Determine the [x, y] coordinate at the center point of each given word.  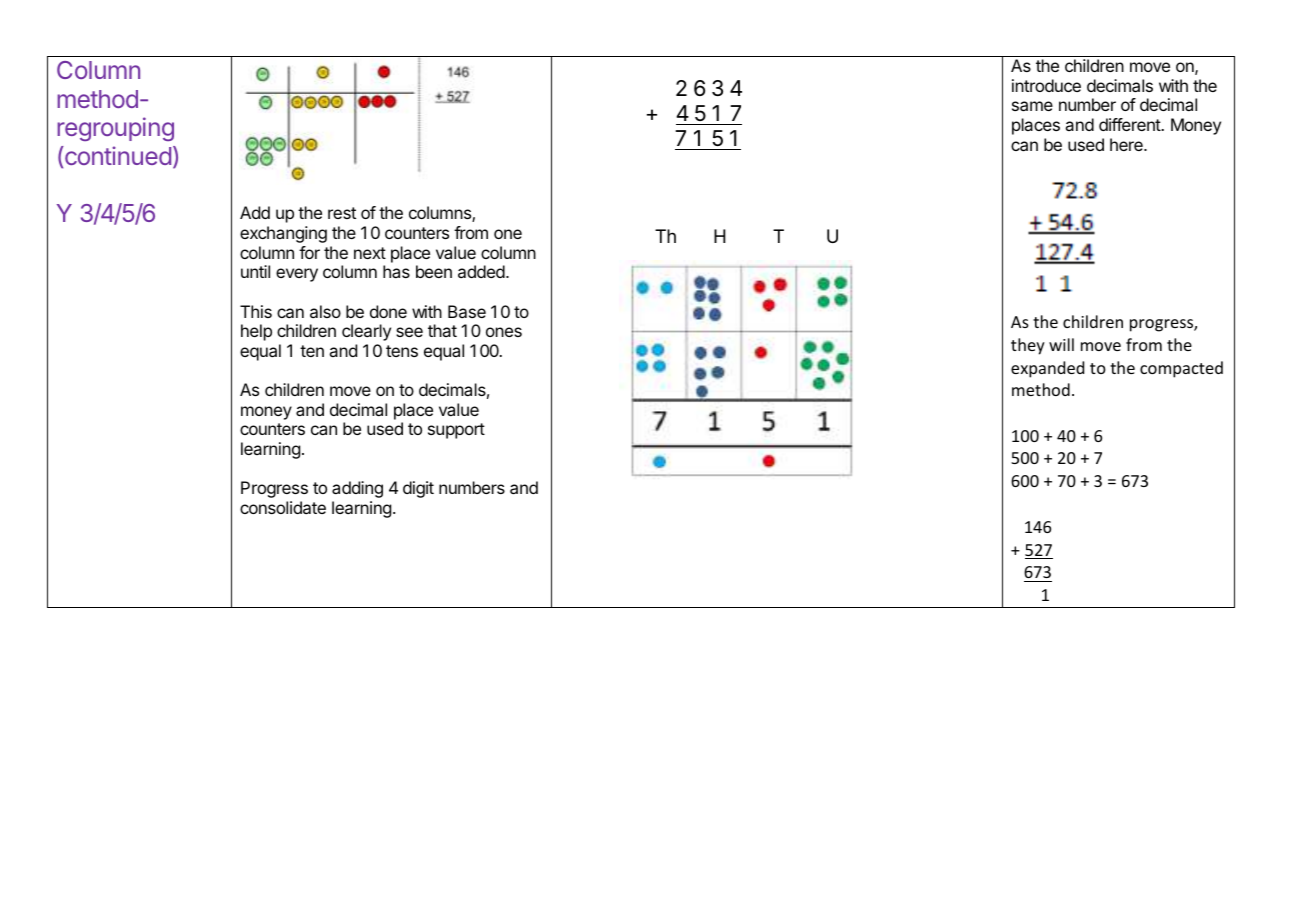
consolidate [283, 507]
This [256, 311]
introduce [1046, 85]
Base [467, 311]
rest [342, 213]
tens [402, 351]
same [1032, 106]
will [1061, 344]
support [456, 431]
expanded [1047, 369]
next [370, 253]
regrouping [115, 129]
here [1127, 144]
